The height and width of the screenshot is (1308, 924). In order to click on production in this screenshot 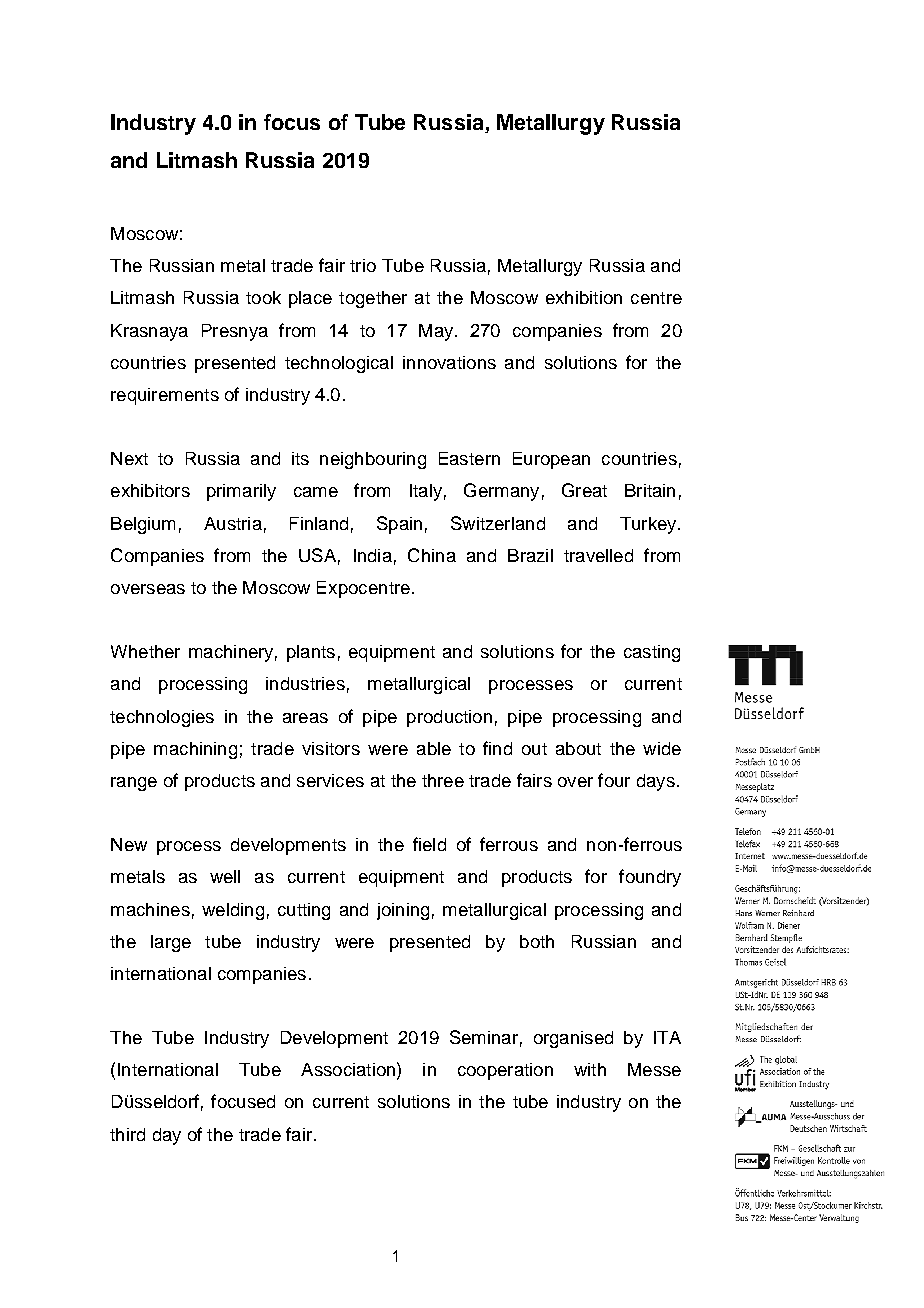, I will do `click(449, 718)`.
